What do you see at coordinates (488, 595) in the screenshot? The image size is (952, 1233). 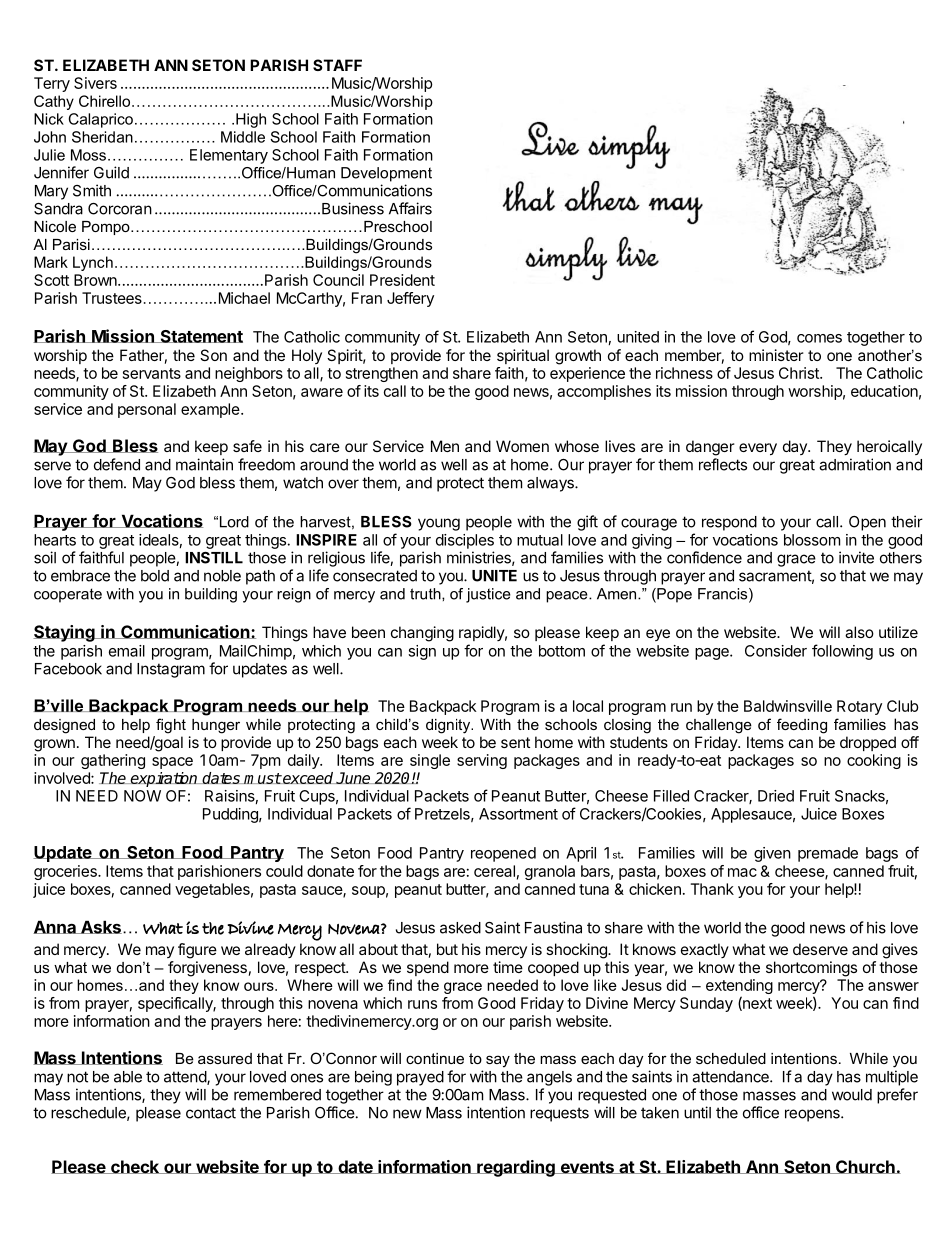 I see `justice` at bounding box center [488, 595].
